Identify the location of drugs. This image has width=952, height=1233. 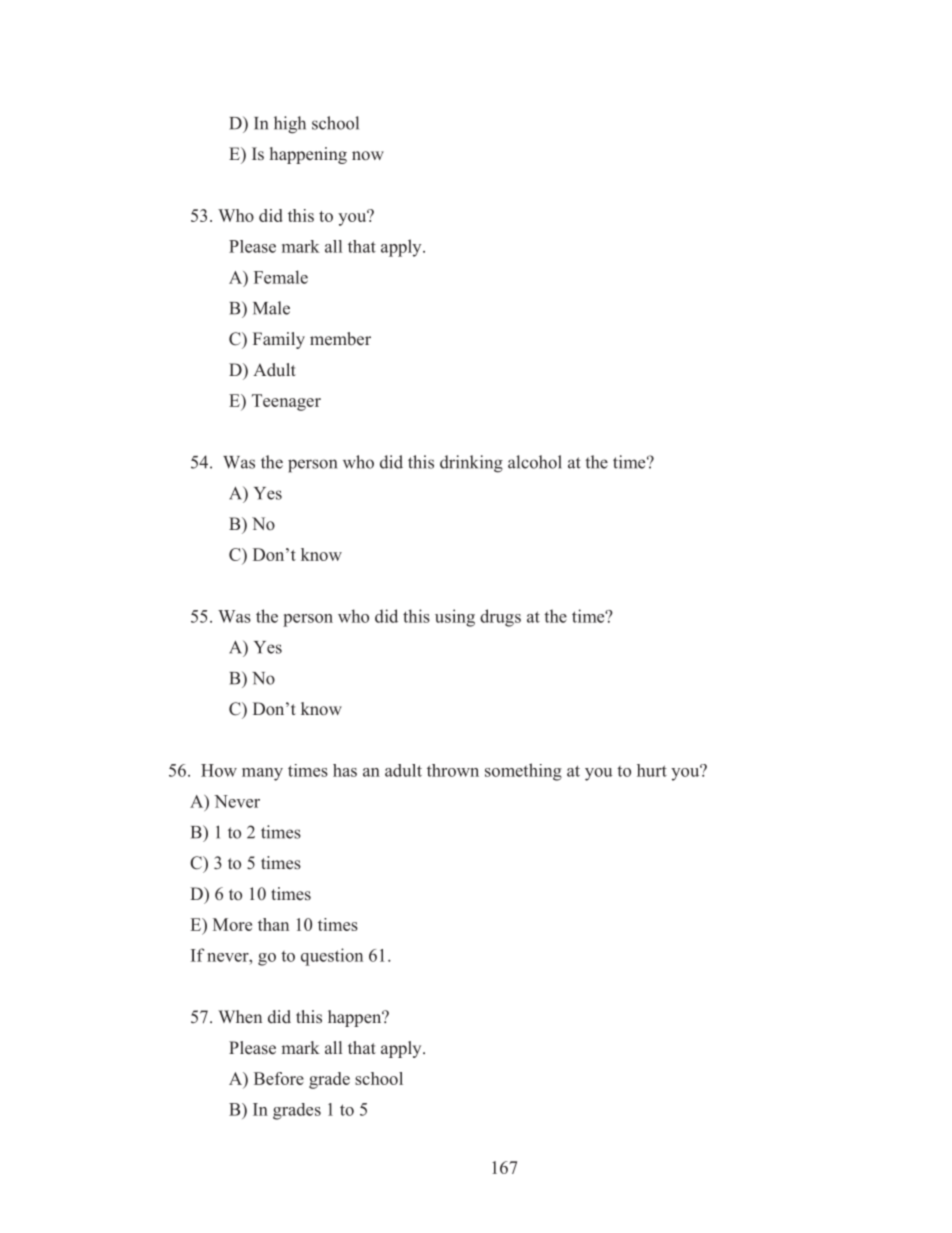
(500, 618).
